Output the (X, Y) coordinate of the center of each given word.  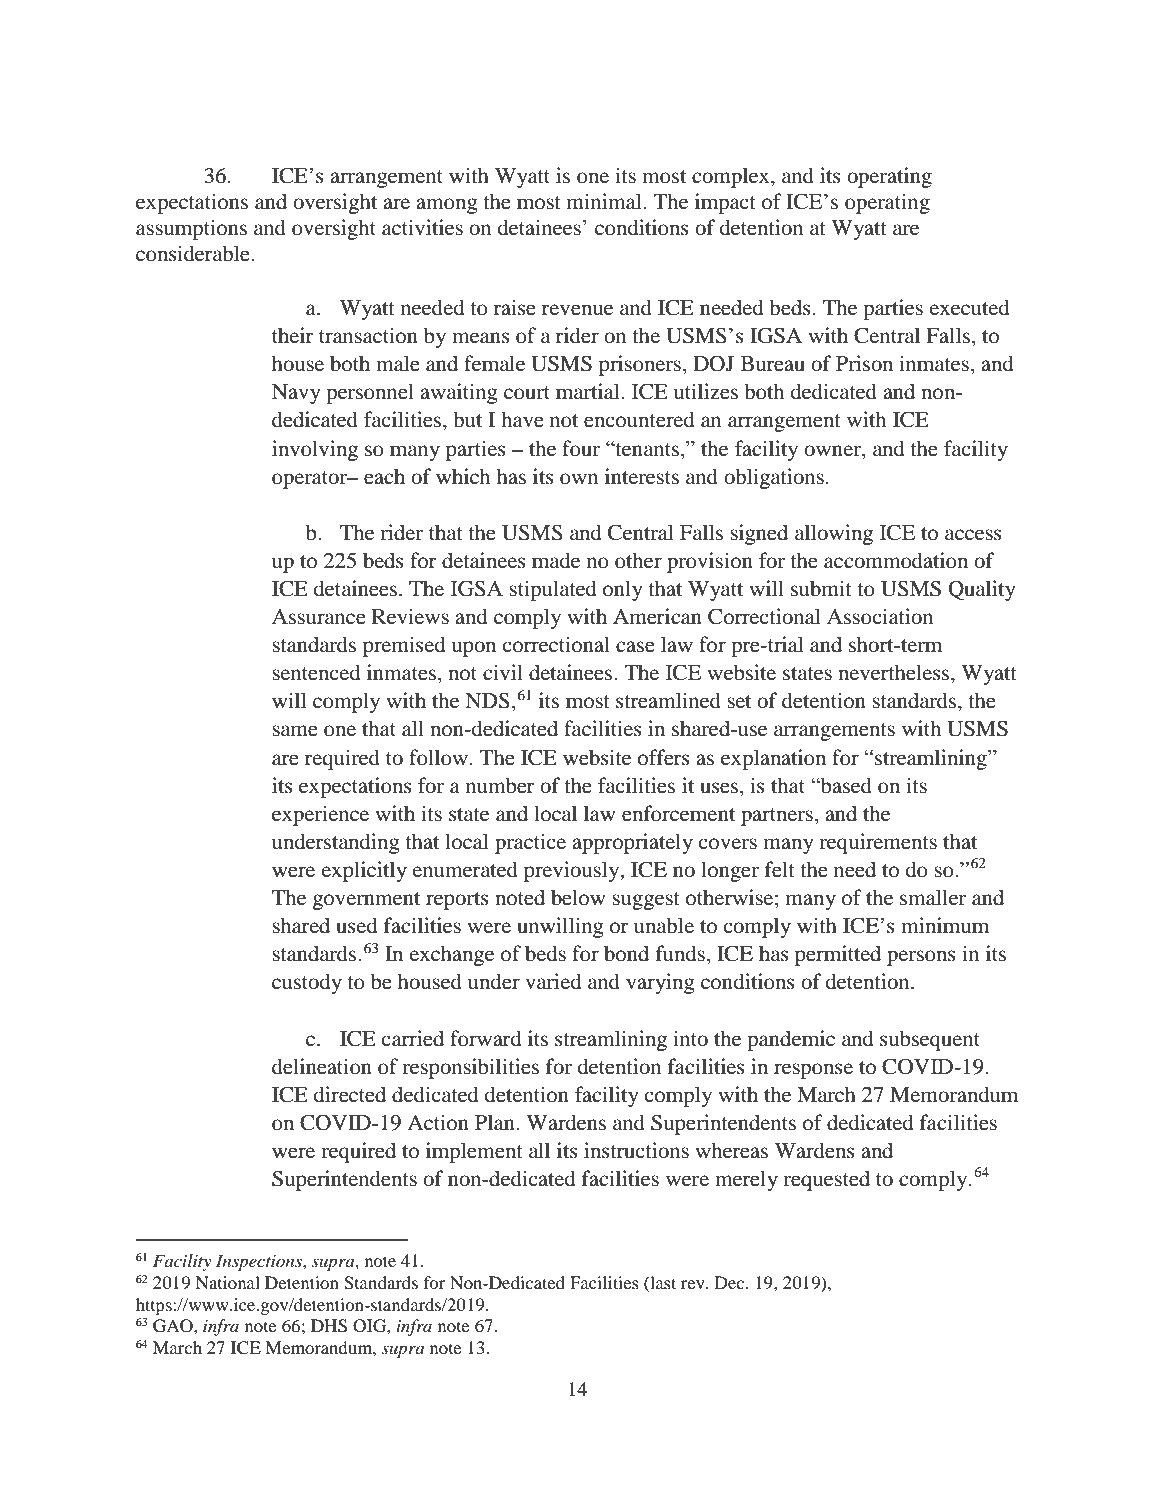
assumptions (191, 229)
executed (969, 307)
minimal (605, 201)
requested (826, 1180)
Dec (731, 1282)
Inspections (260, 1262)
